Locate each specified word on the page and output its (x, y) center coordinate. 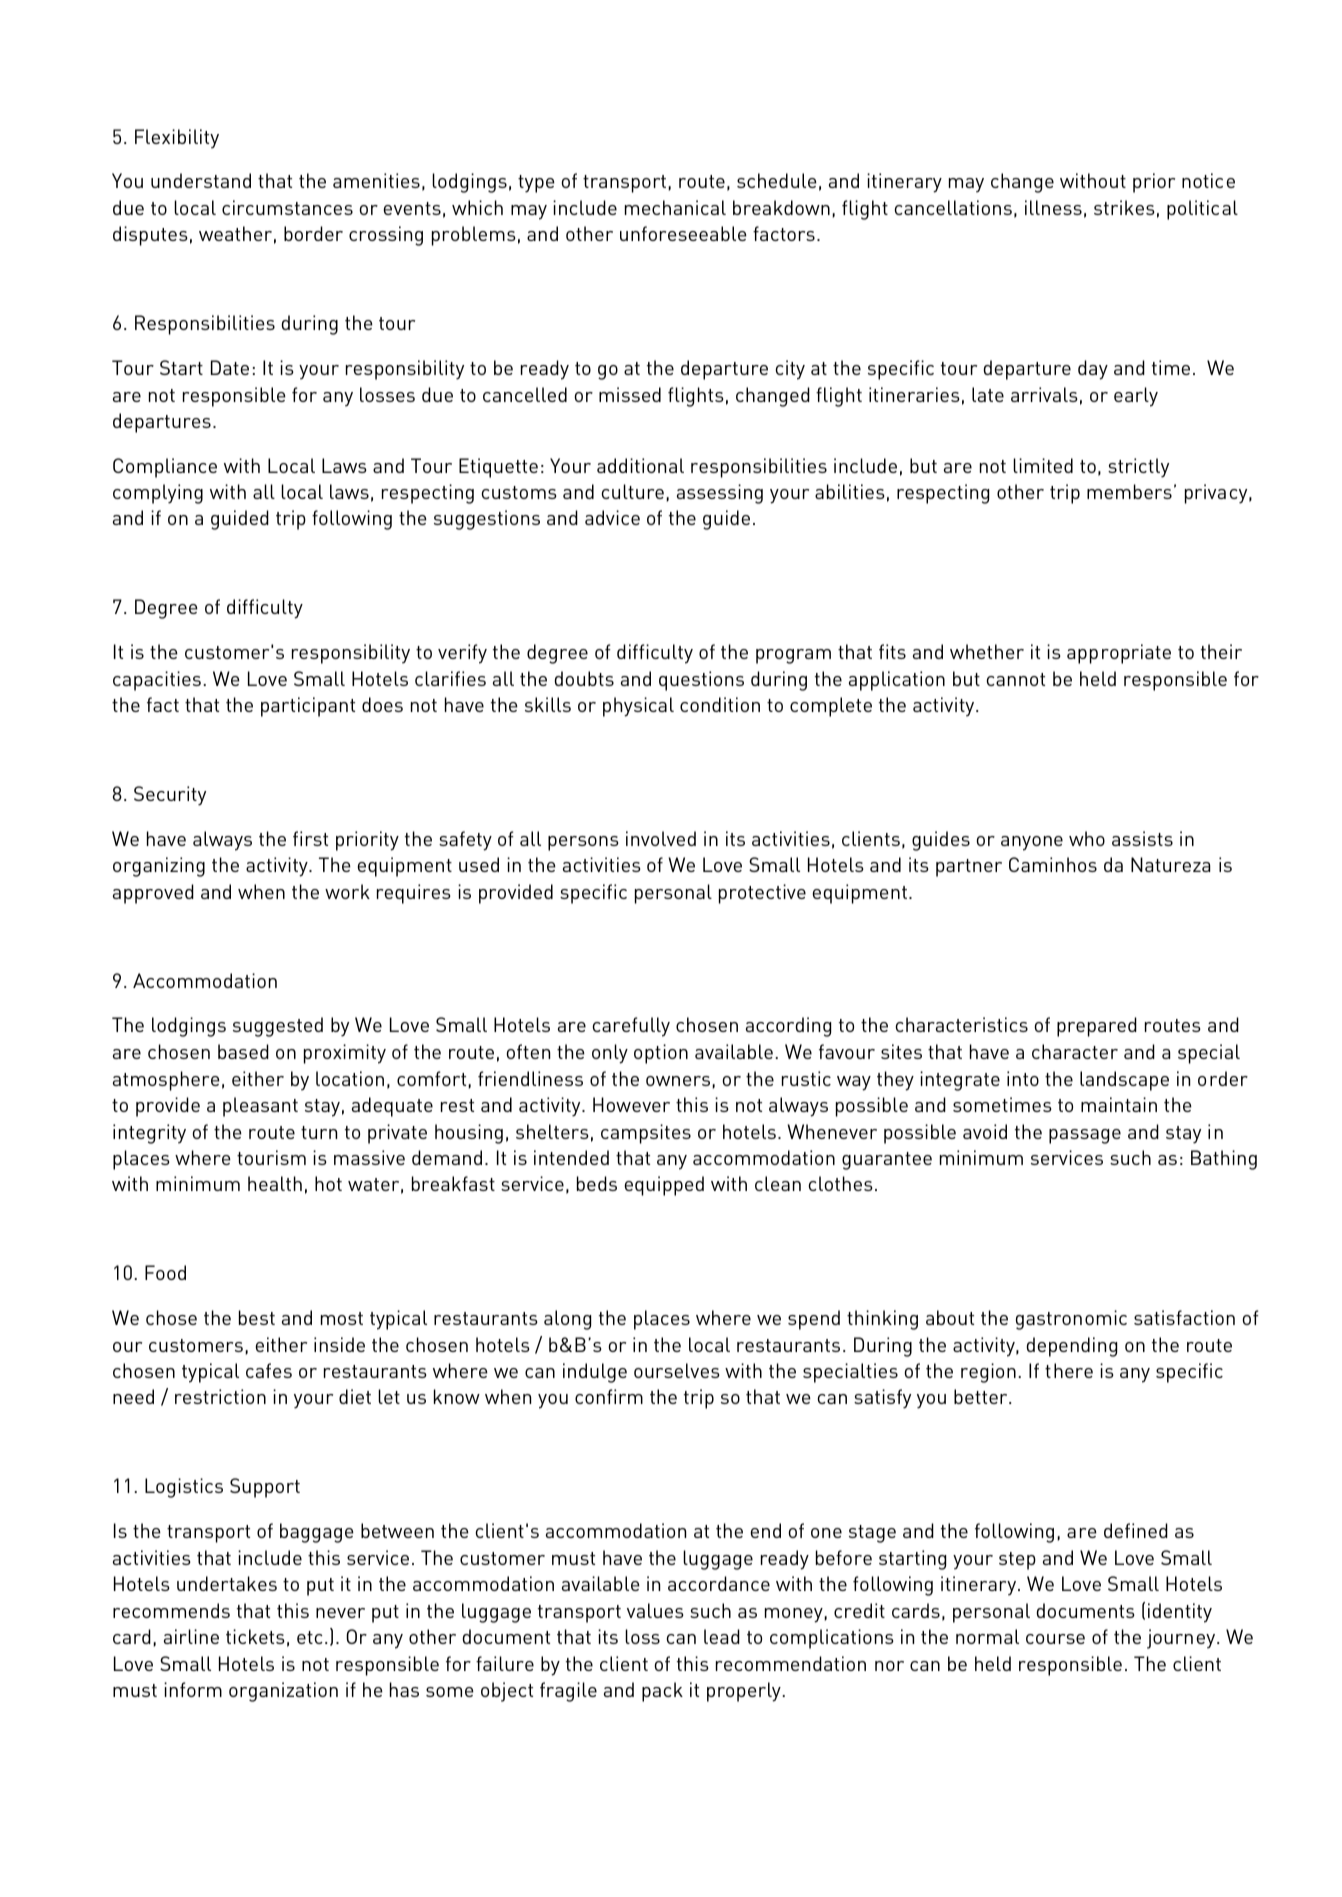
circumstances (287, 207)
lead (722, 1636)
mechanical (675, 207)
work (347, 891)
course (1055, 1639)
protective (762, 894)
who (1087, 838)
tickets (255, 1636)
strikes (1124, 207)
